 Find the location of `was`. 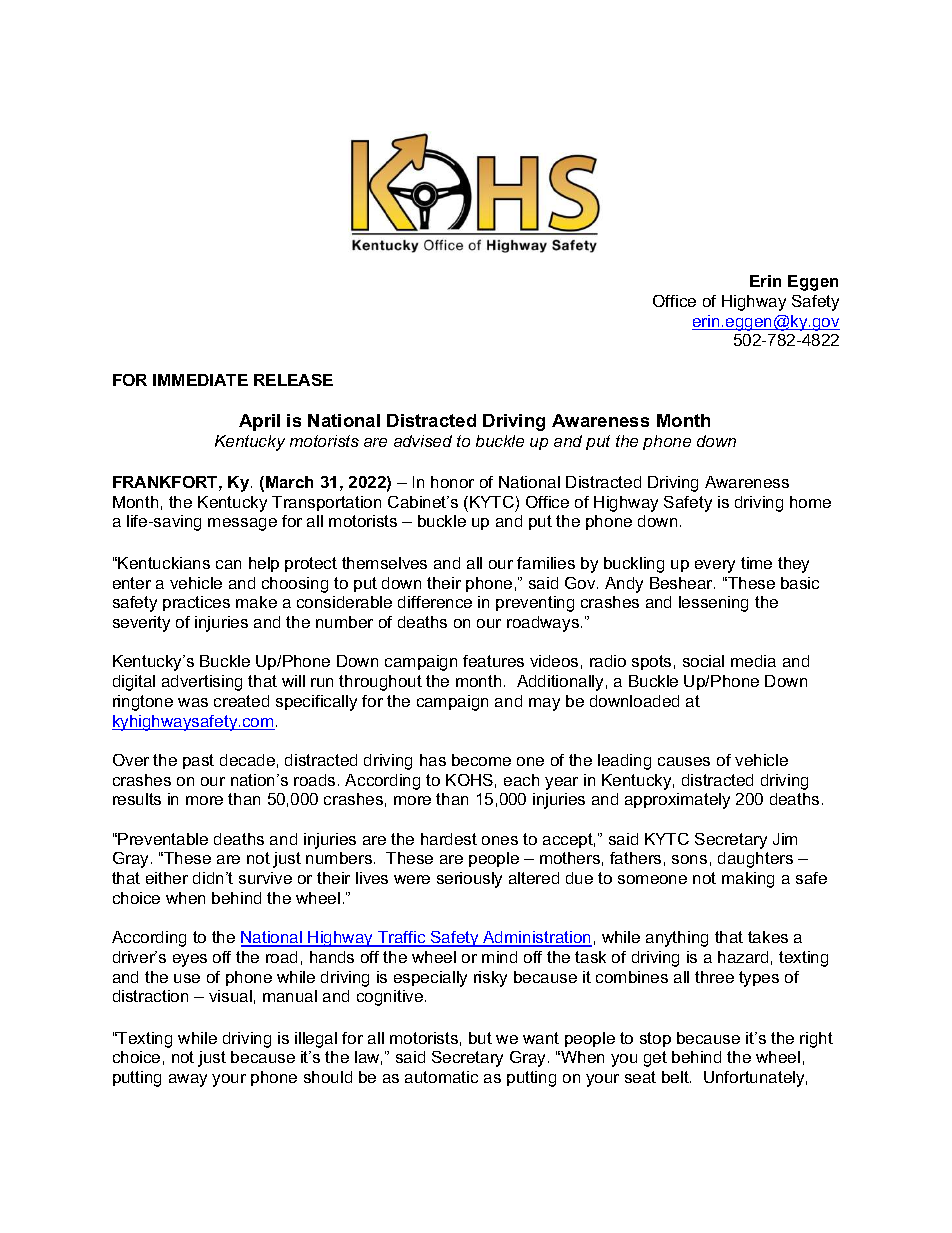

was is located at coordinates (193, 702).
